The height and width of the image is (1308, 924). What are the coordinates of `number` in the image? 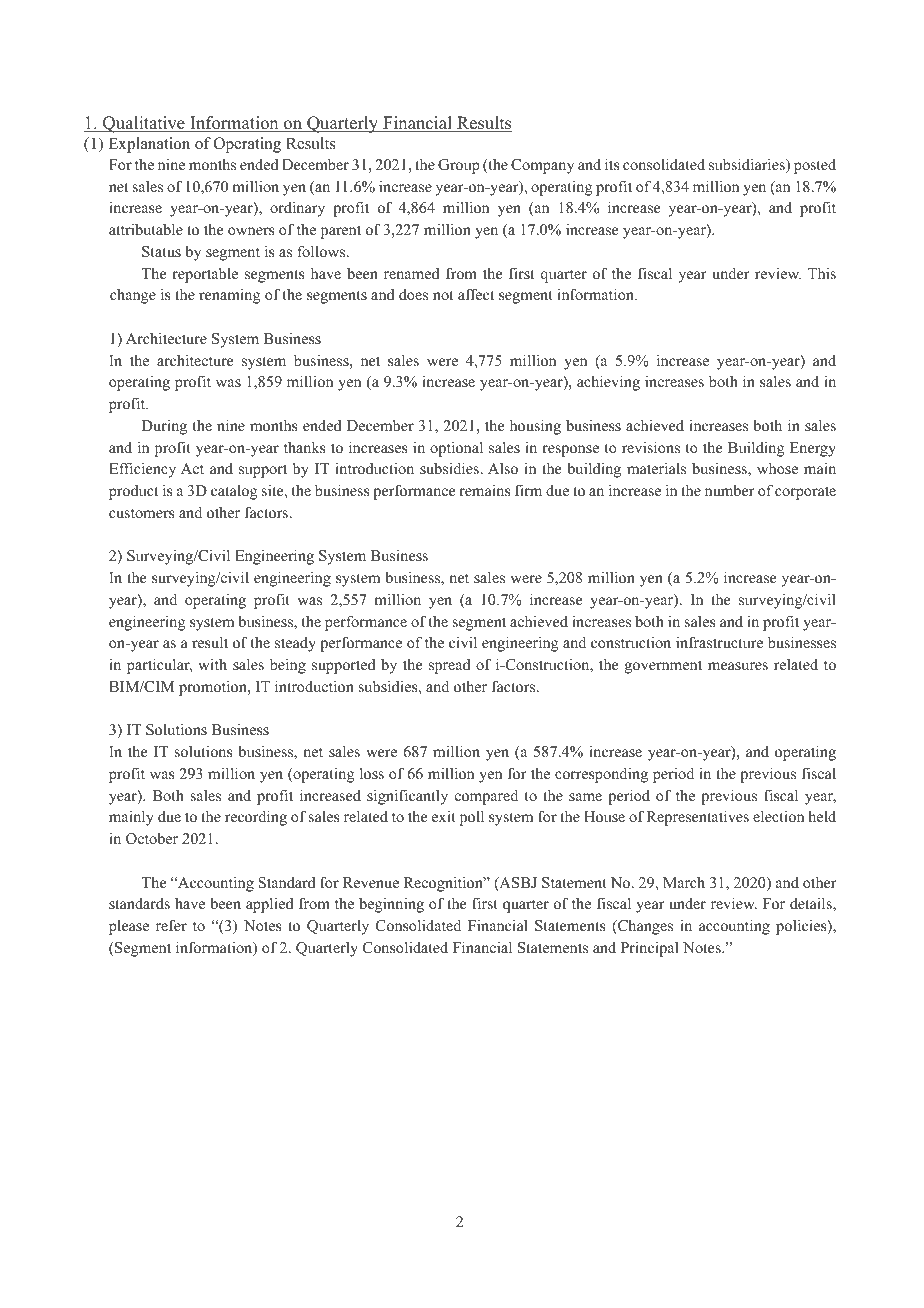 It's located at (730, 490).
